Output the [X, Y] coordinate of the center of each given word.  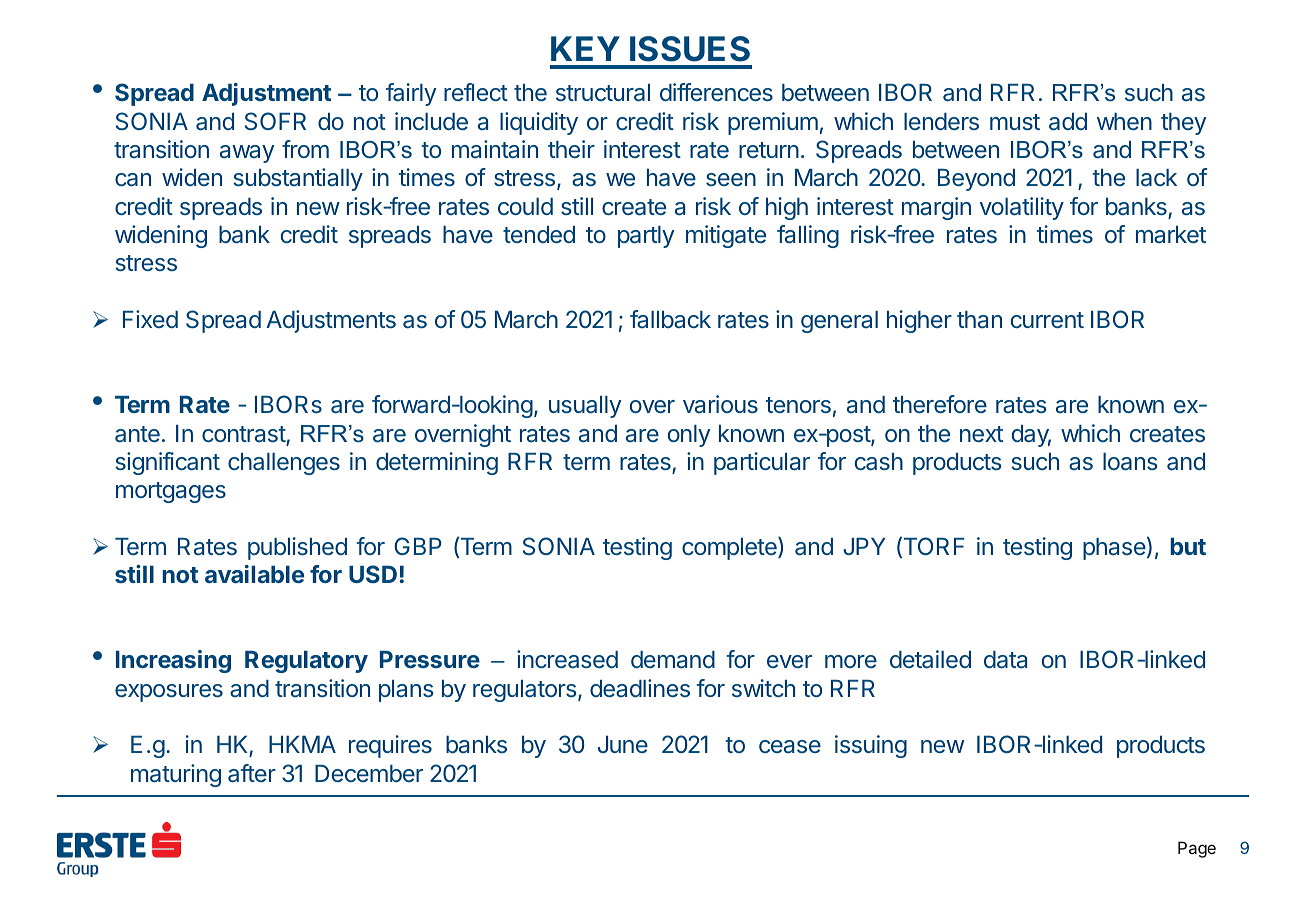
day [1031, 436]
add [1068, 122]
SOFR [275, 121]
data [1005, 660]
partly [646, 237]
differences [716, 92]
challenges [284, 464]
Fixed [150, 319]
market [1171, 234]
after [252, 773]
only [688, 436]
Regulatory [306, 662]
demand [673, 660]
